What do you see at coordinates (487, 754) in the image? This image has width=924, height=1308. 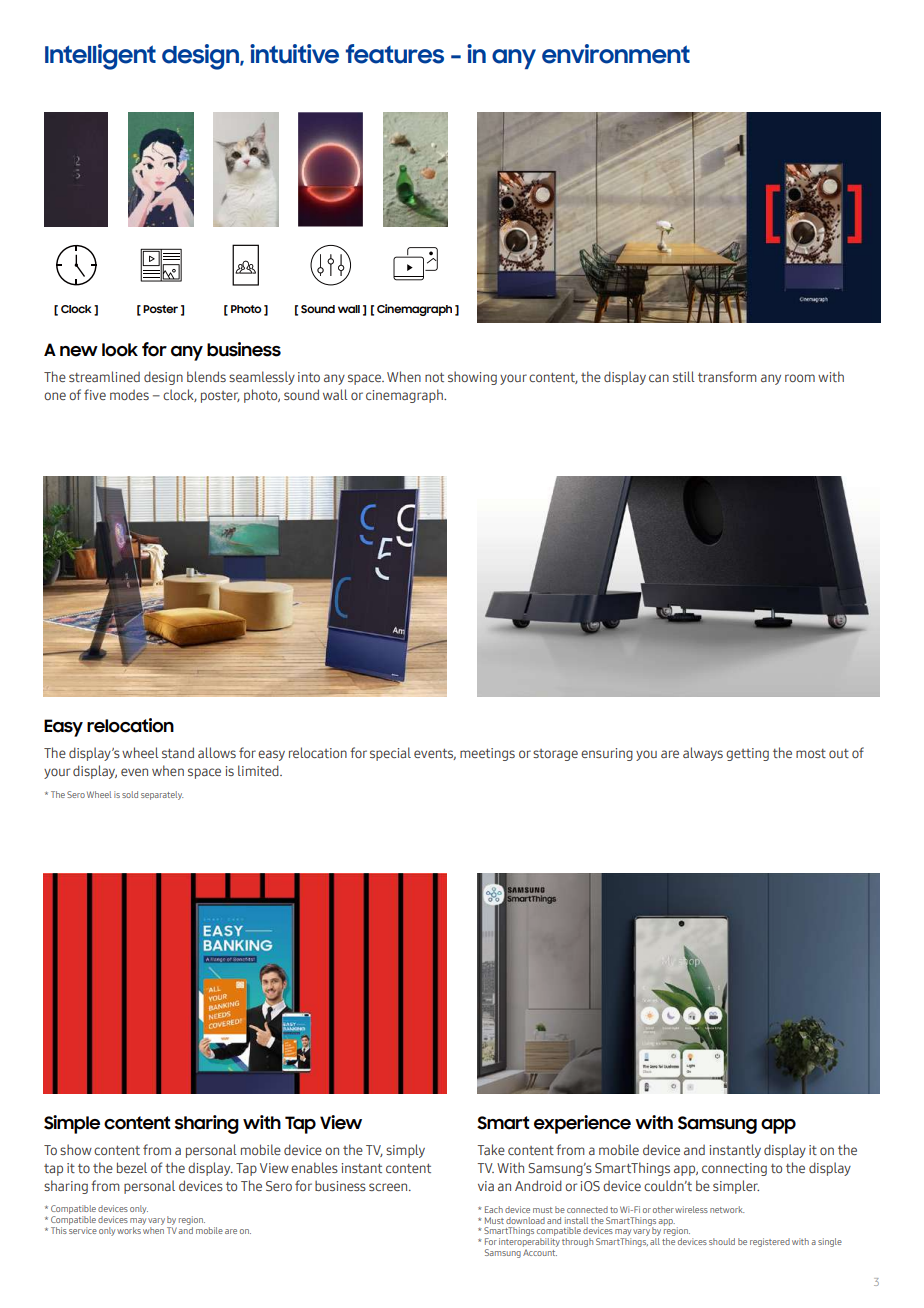 I see `meetings` at bounding box center [487, 754].
